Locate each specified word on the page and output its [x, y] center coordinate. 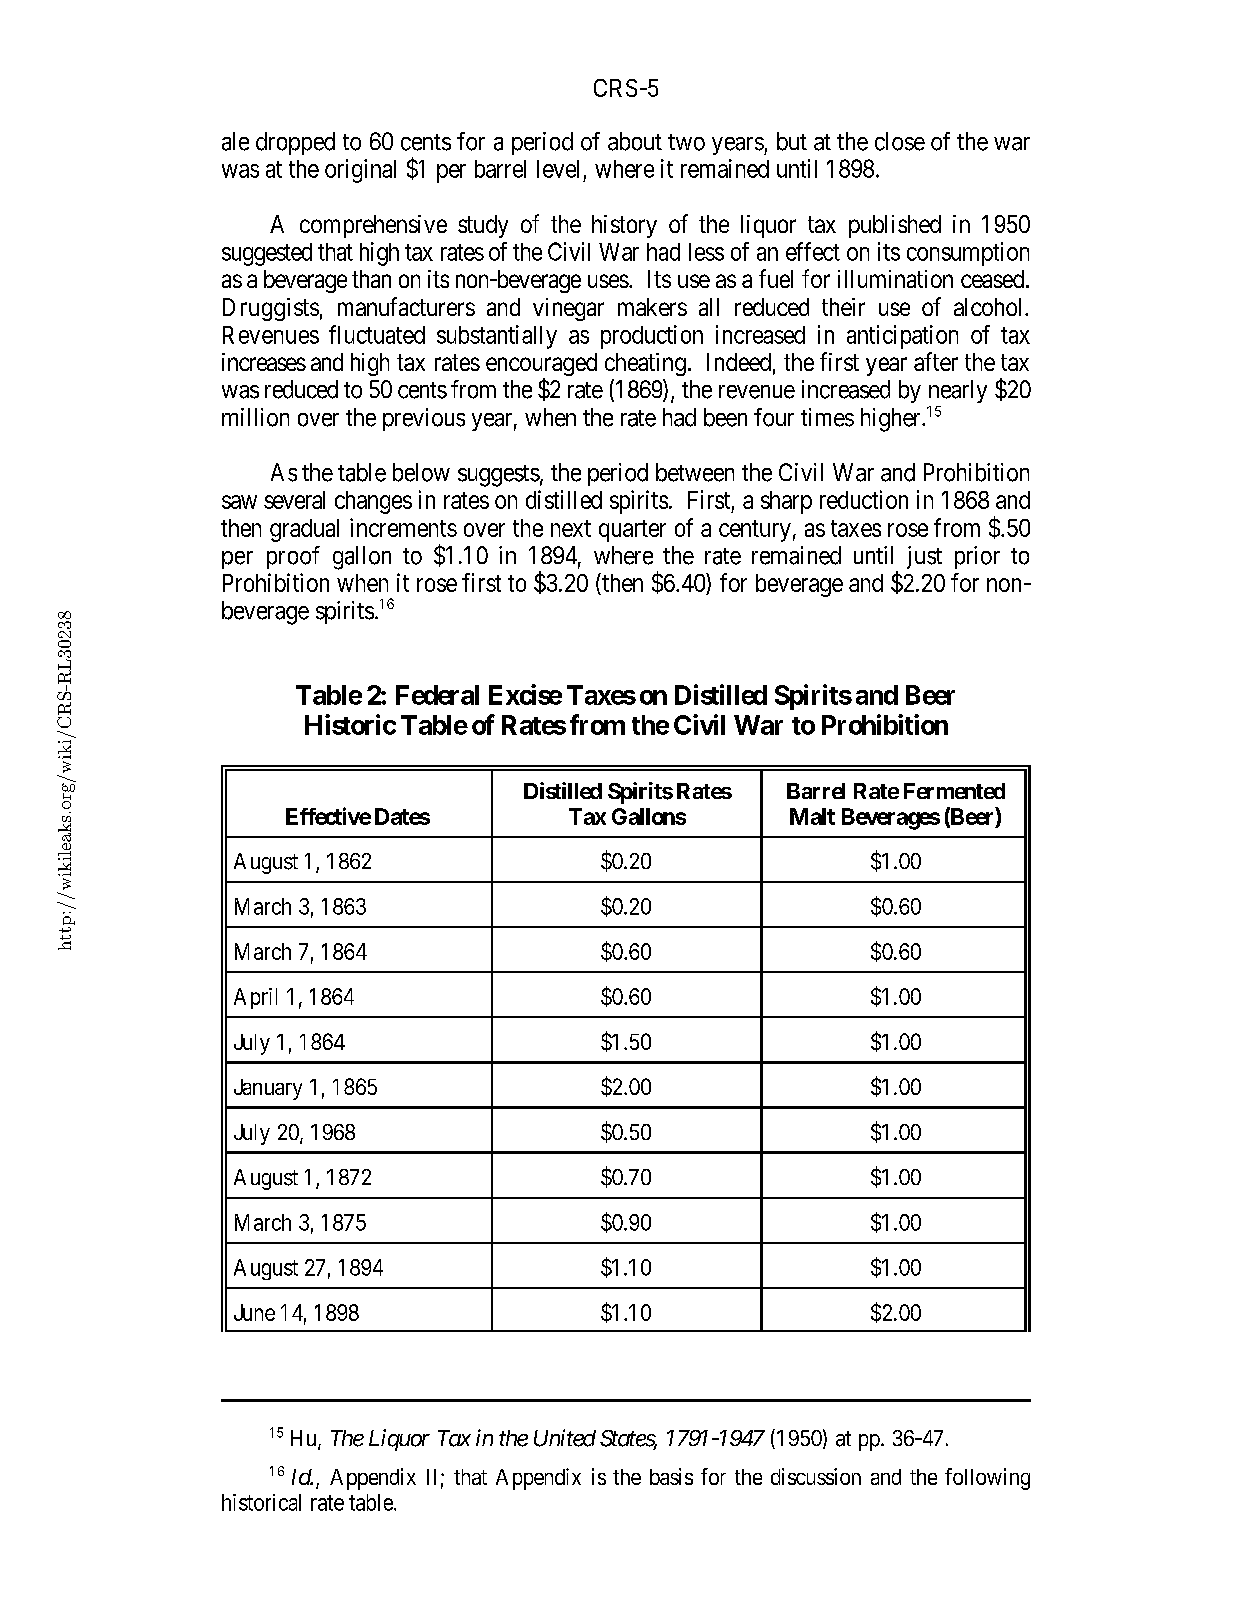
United [565, 1438]
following [987, 1479]
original [360, 171]
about [635, 141]
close [900, 141]
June [254, 1312]
